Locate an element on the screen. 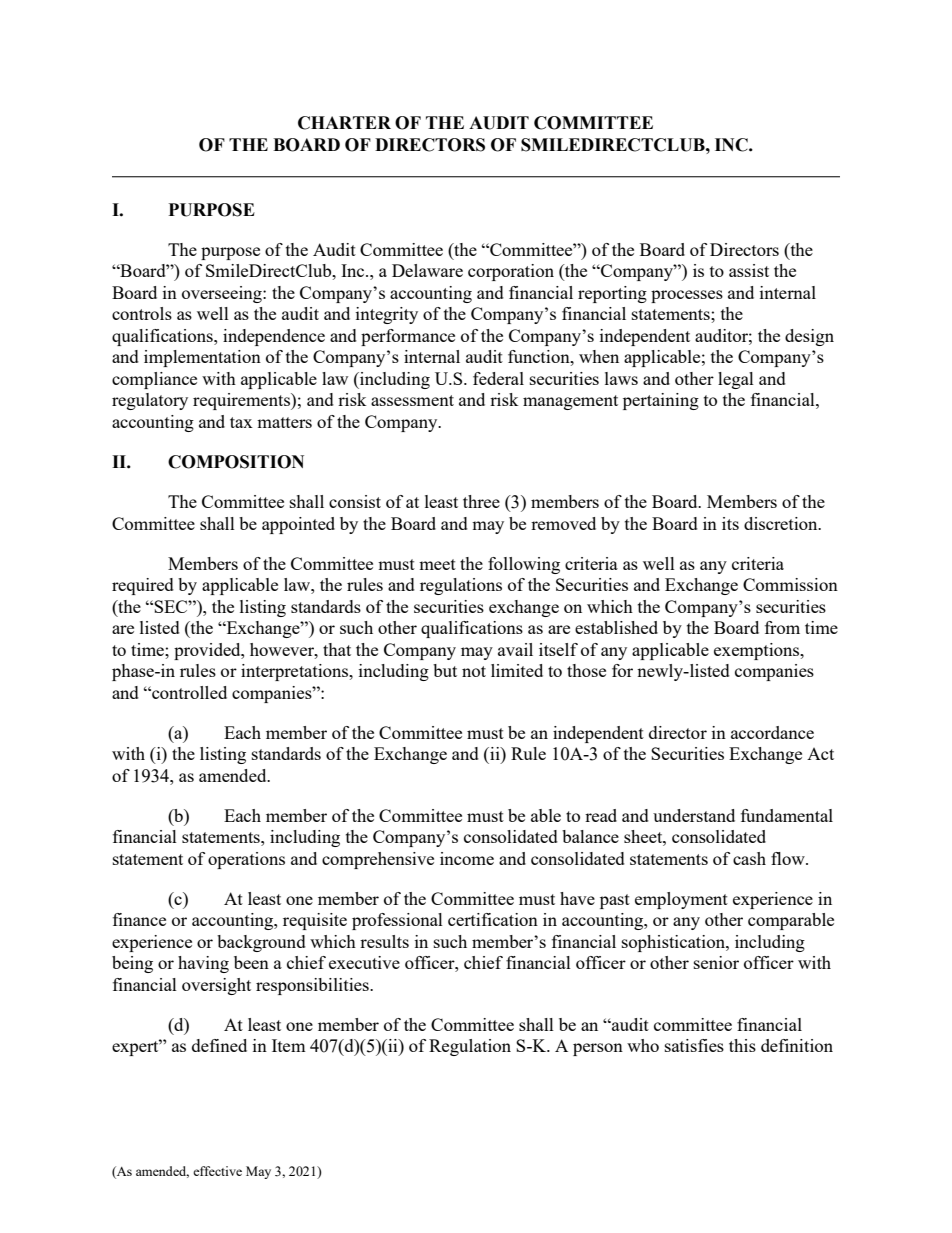 This screenshot has width=952, height=1233. assist is located at coordinates (749, 270).
